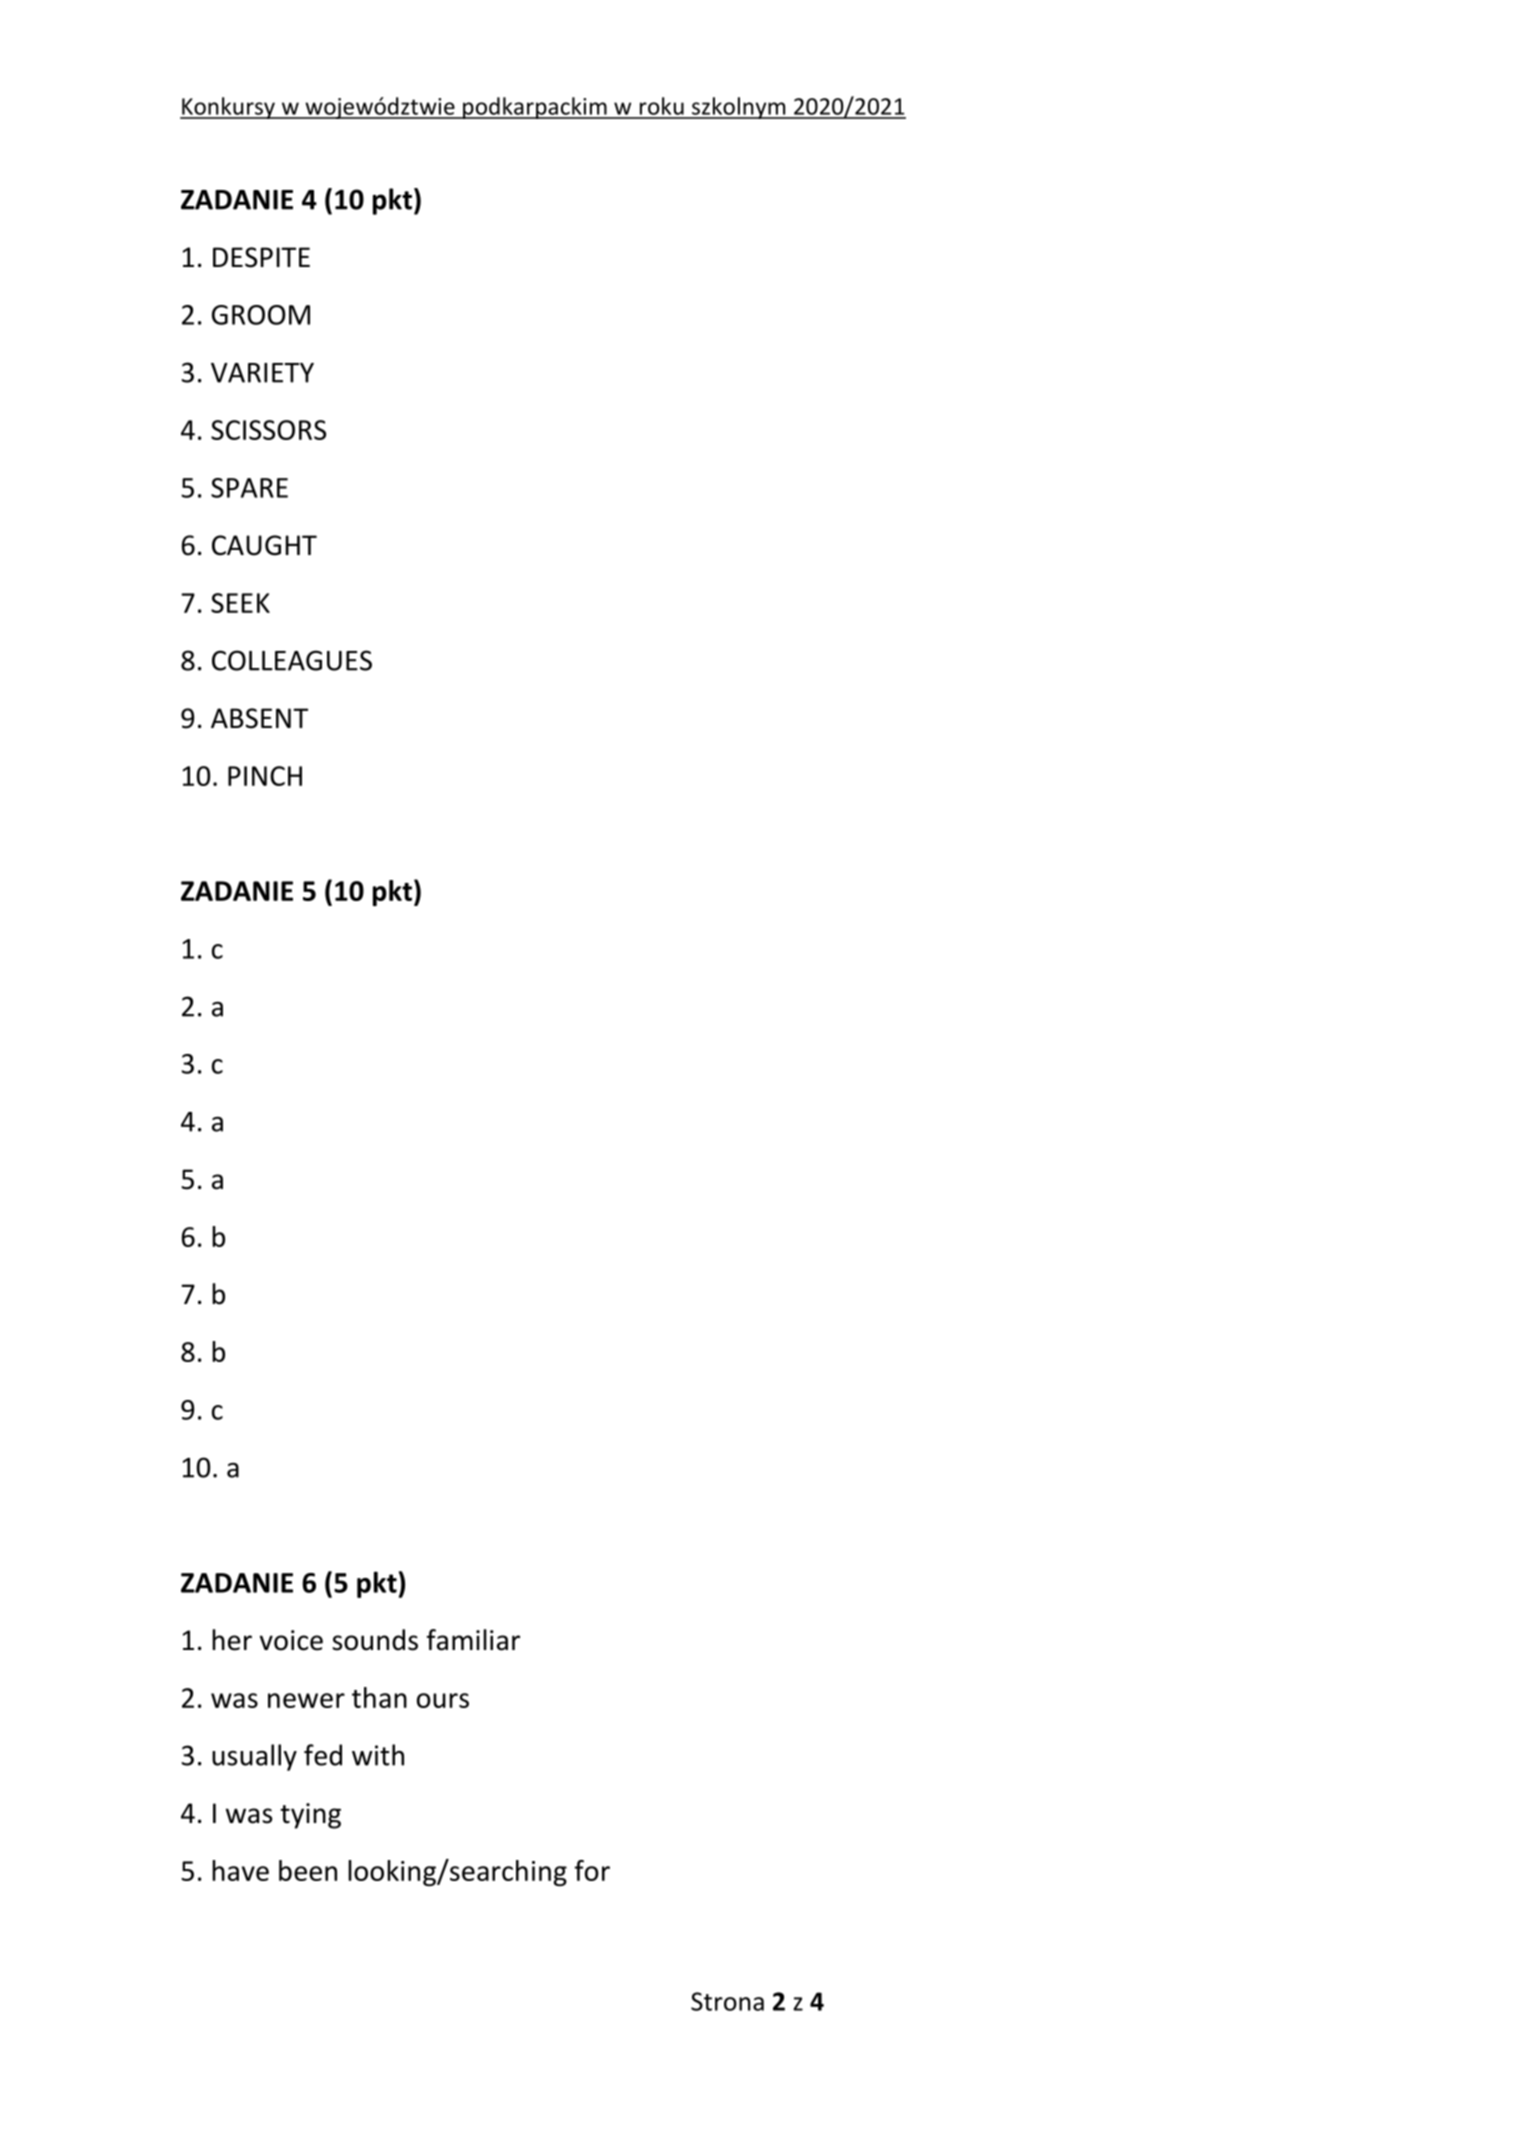  Describe the element at coordinates (259, 718) in the screenshot. I see `ABSENT` at that location.
